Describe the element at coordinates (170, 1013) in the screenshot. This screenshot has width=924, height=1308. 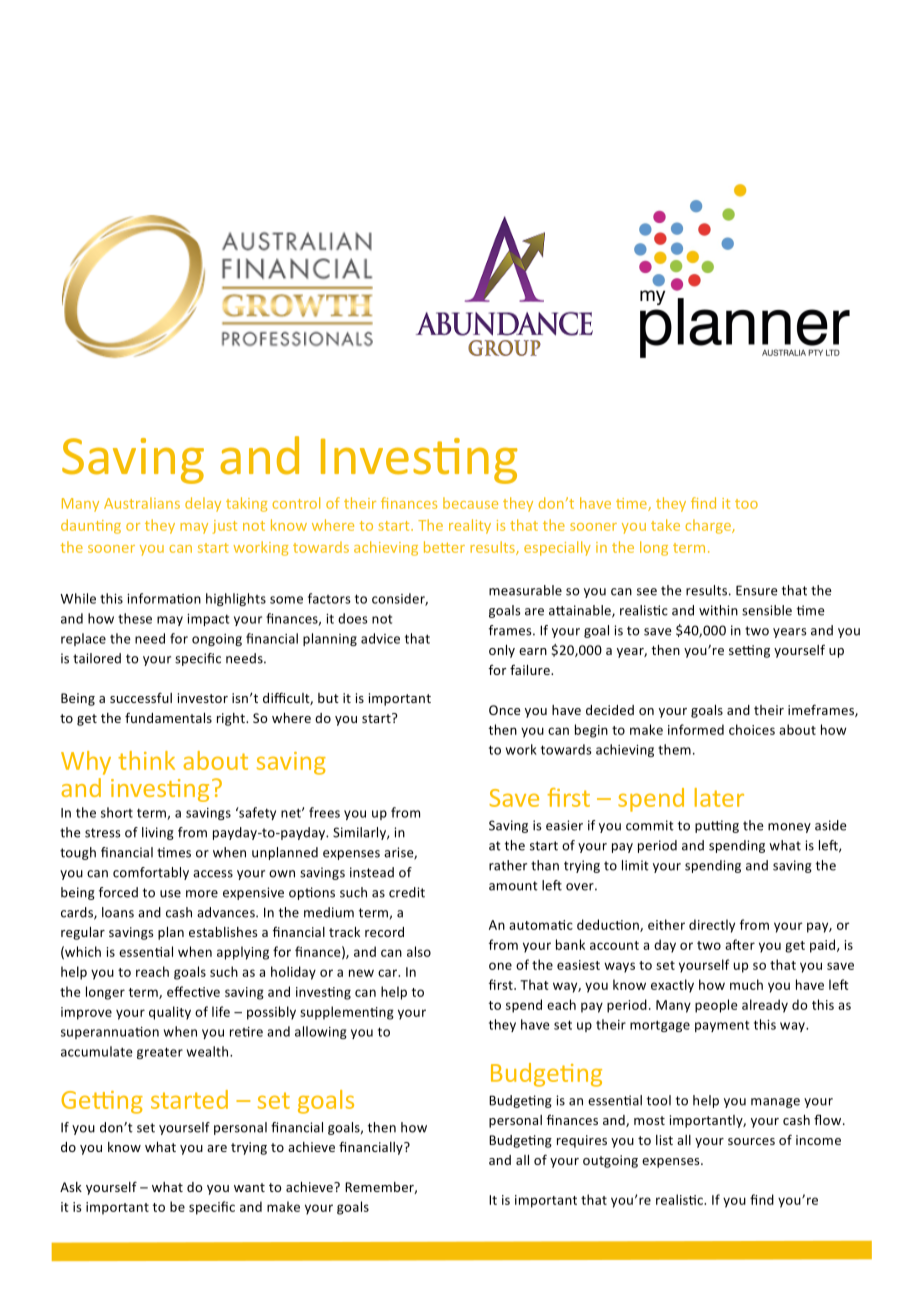
I see `quality` at that location.
